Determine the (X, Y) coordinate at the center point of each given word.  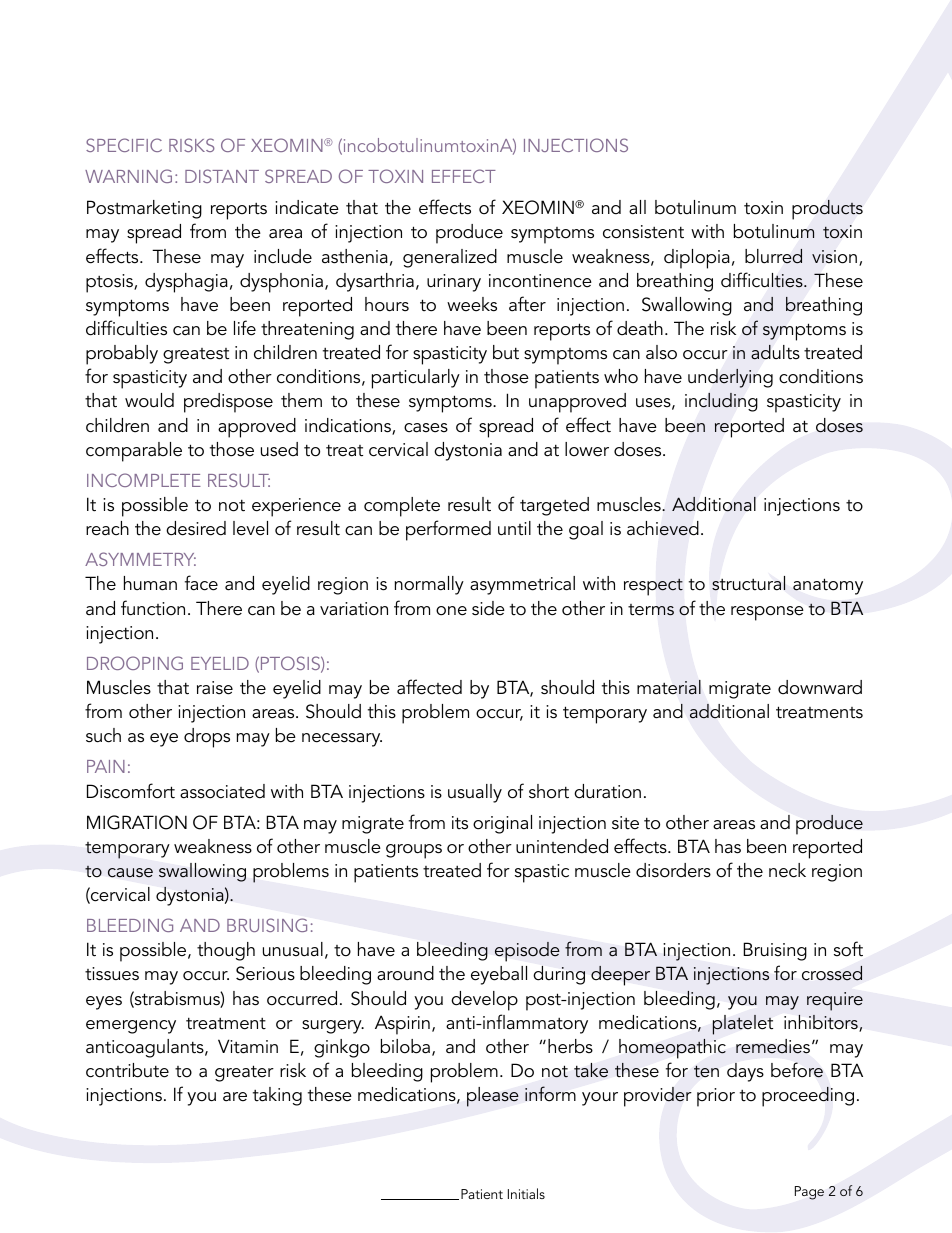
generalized (450, 258)
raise (215, 688)
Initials (526, 1193)
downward (820, 687)
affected (429, 687)
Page (809, 1193)
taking (277, 1096)
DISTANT (222, 176)
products (827, 210)
